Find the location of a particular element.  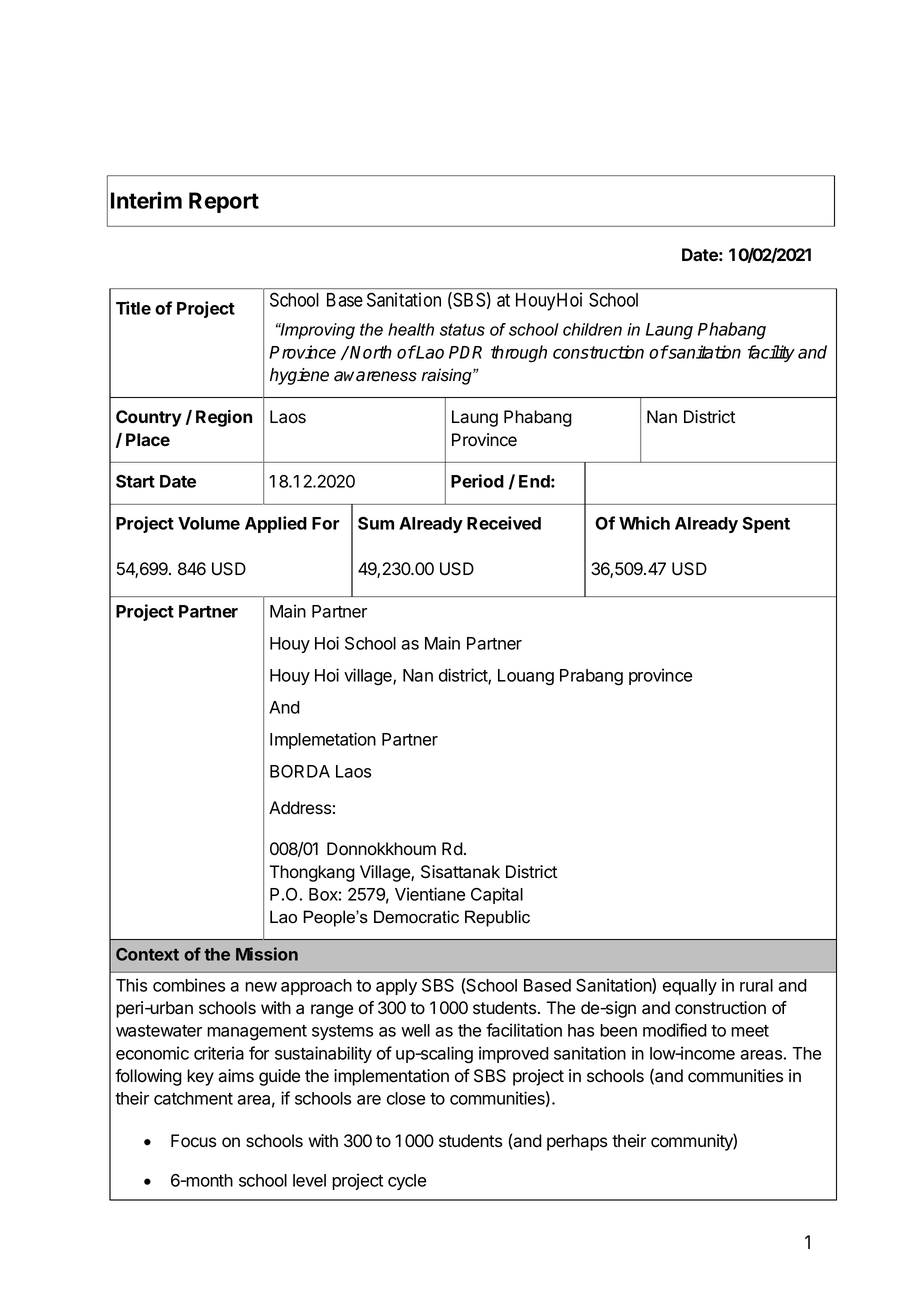

Volume is located at coordinates (209, 523).
